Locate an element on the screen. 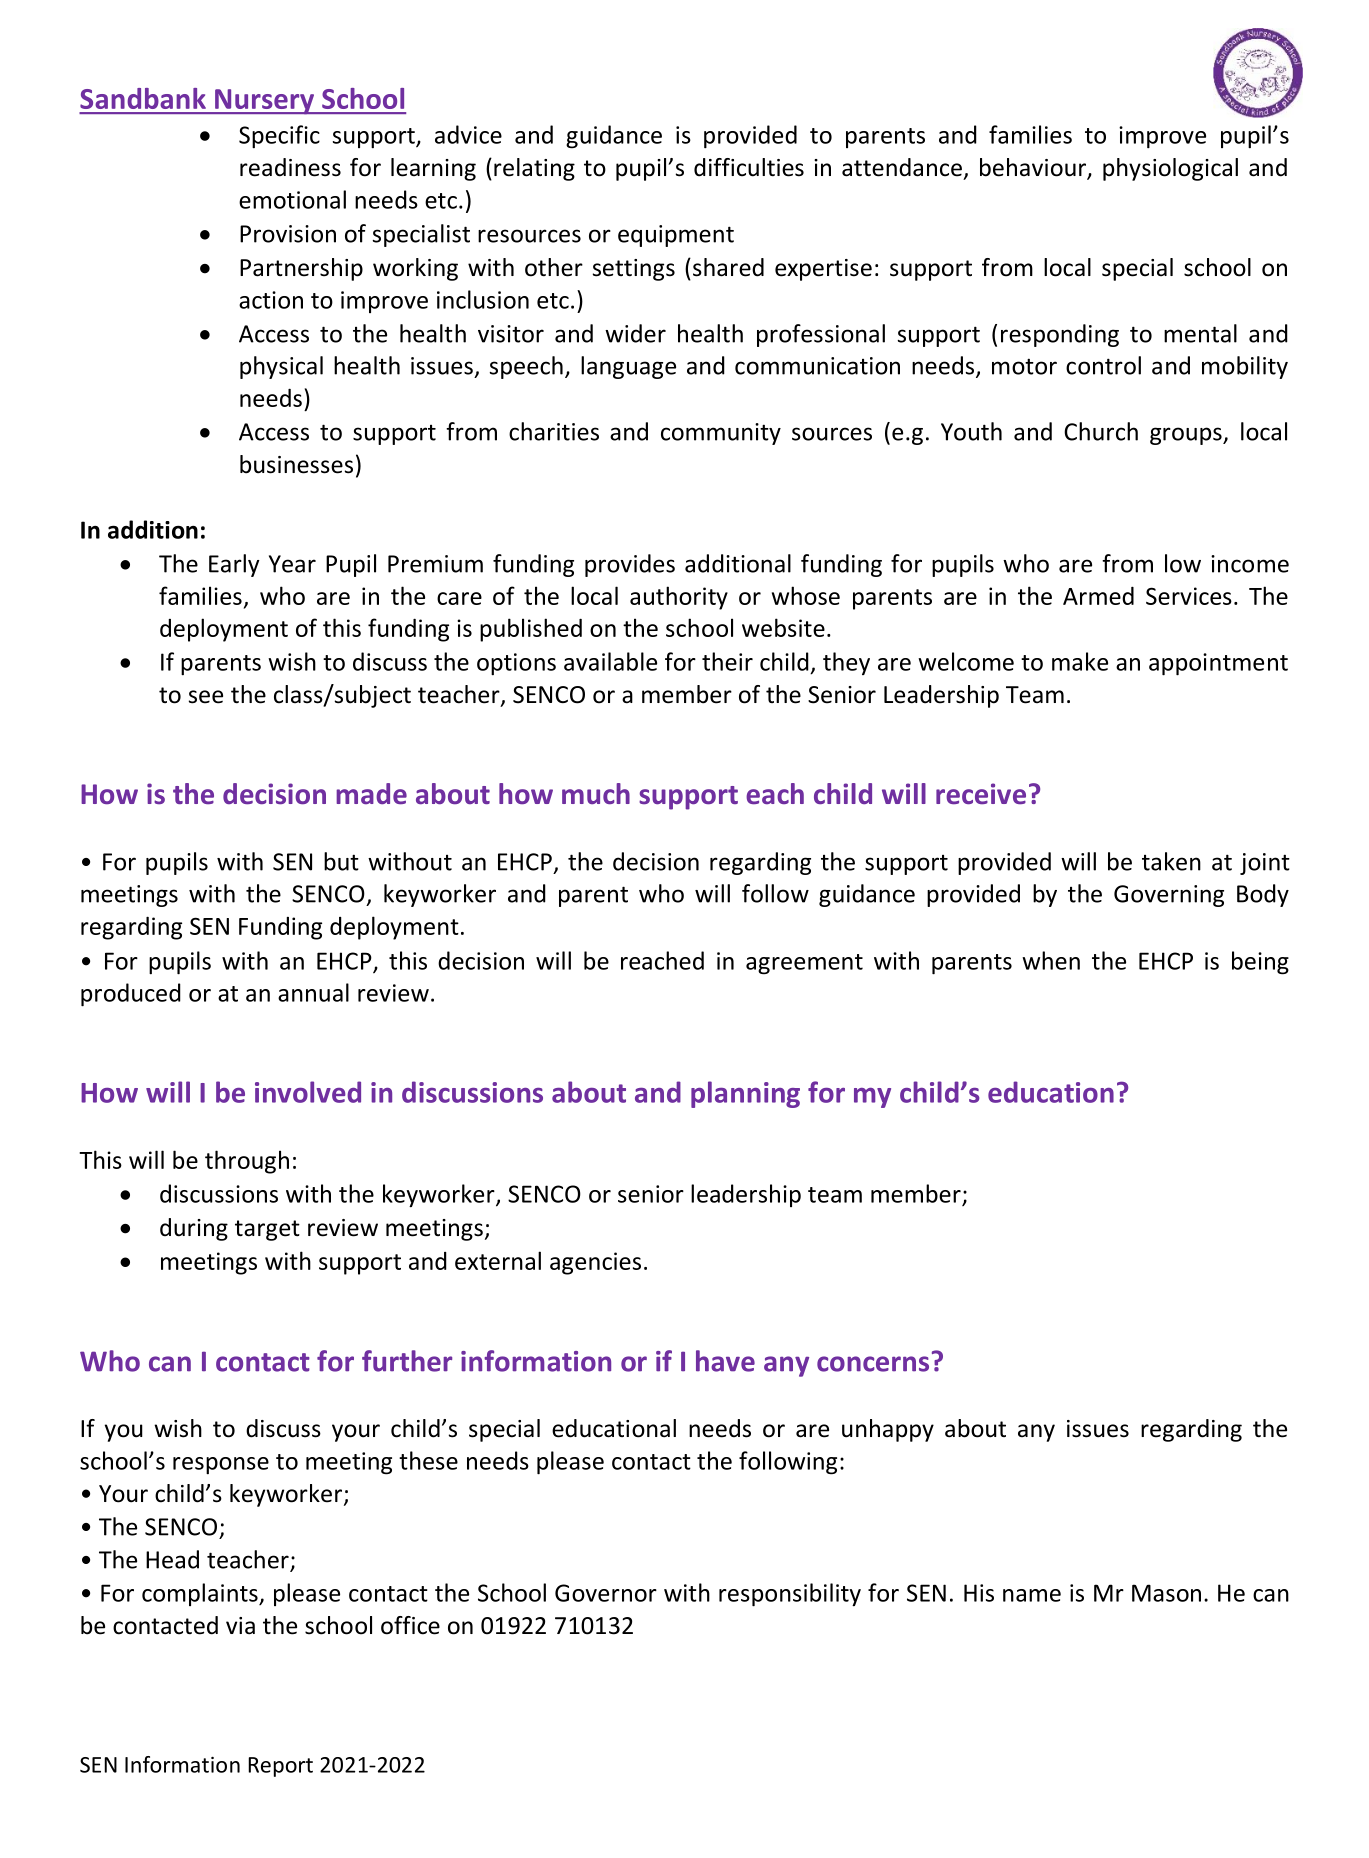  have is located at coordinates (725, 1361).
